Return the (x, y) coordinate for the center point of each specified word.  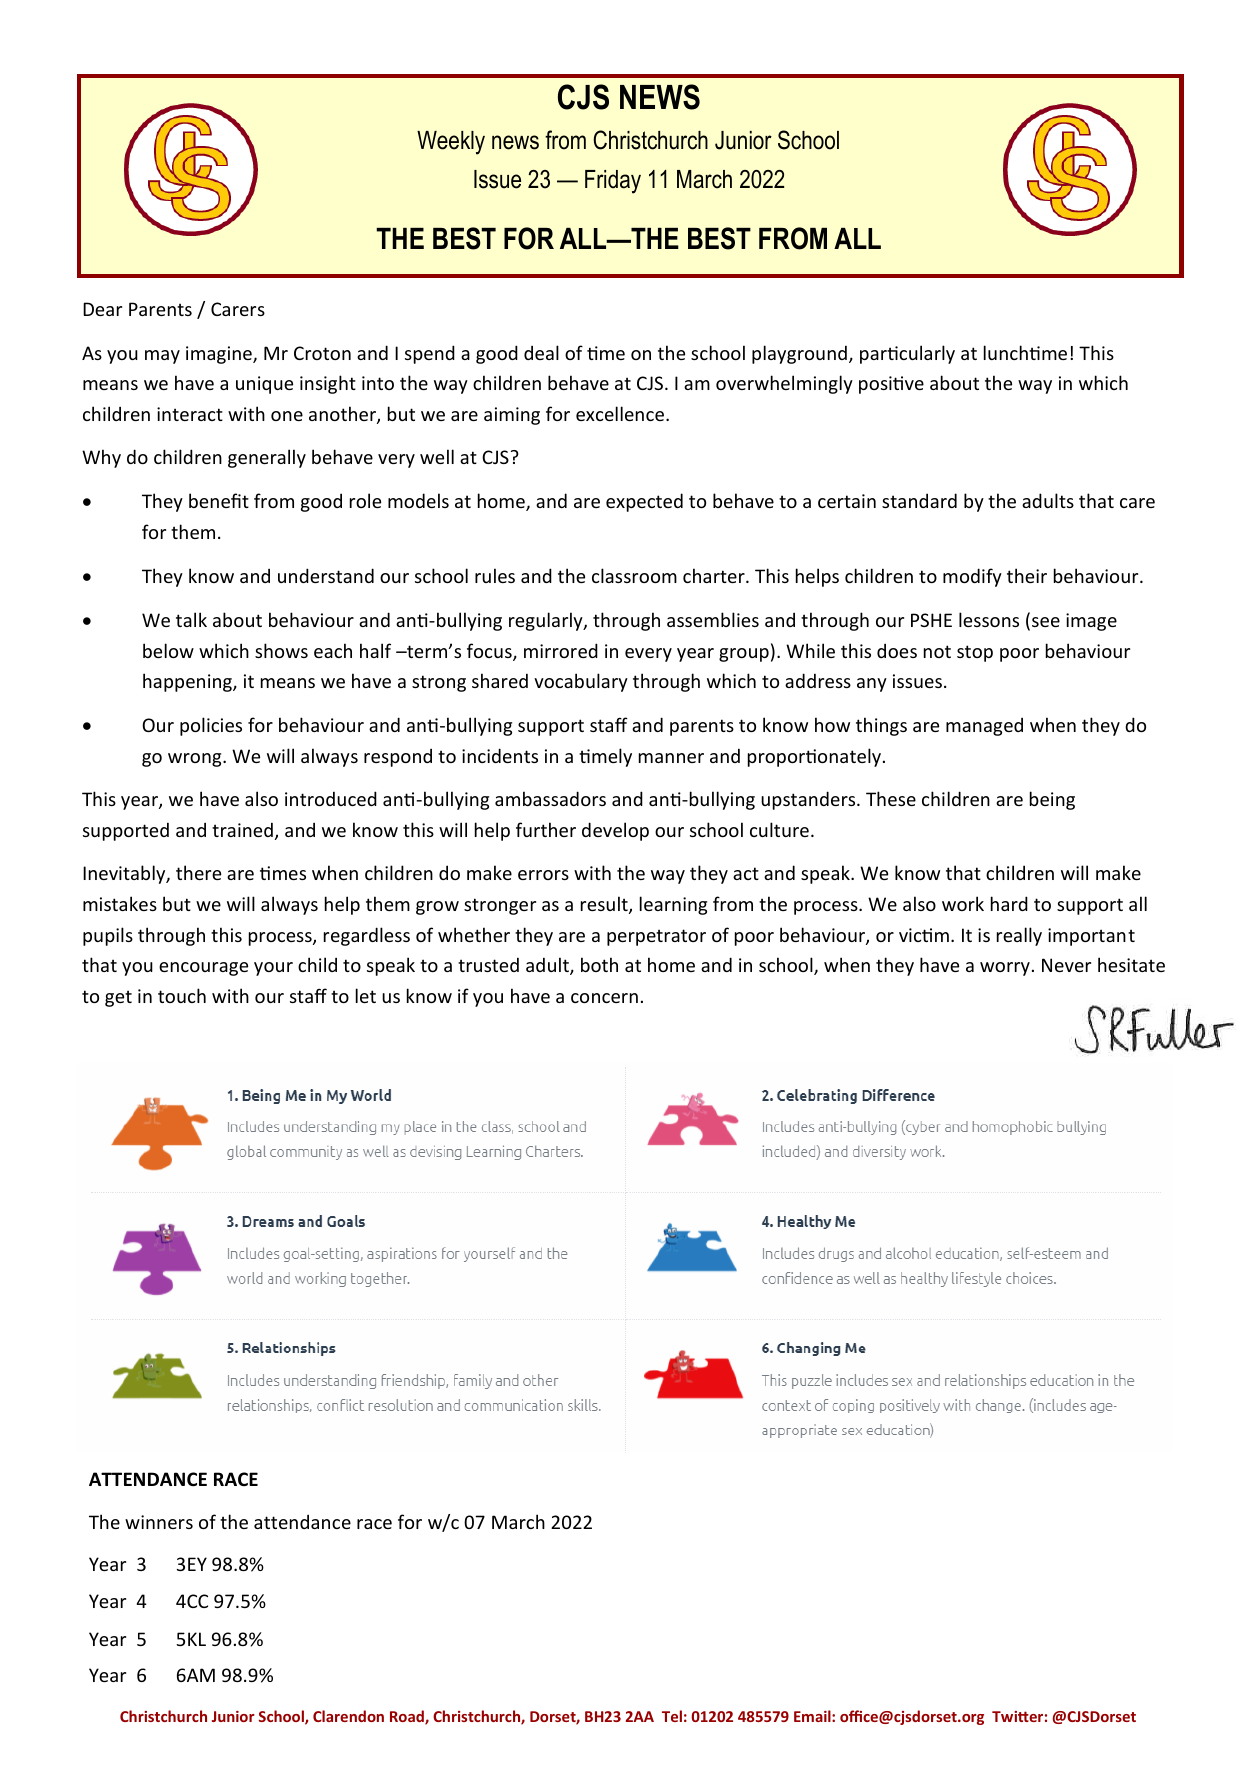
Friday (613, 182)
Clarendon (348, 1716)
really (1019, 936)
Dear (102, 309)
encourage (203, 969)
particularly (907, 354)
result (605, 905)
